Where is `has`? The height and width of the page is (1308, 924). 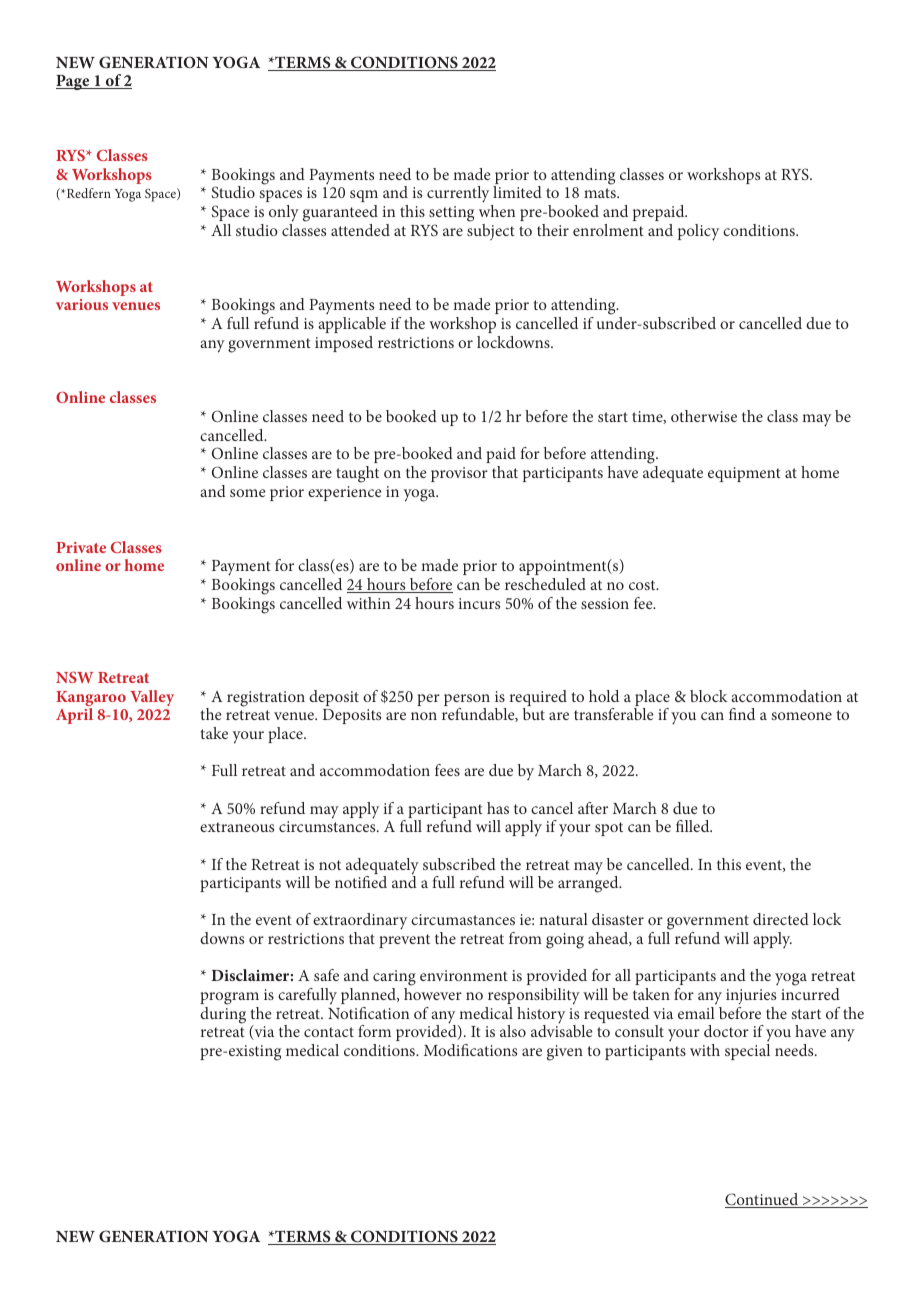
has is located at coordinates (498, 808).
